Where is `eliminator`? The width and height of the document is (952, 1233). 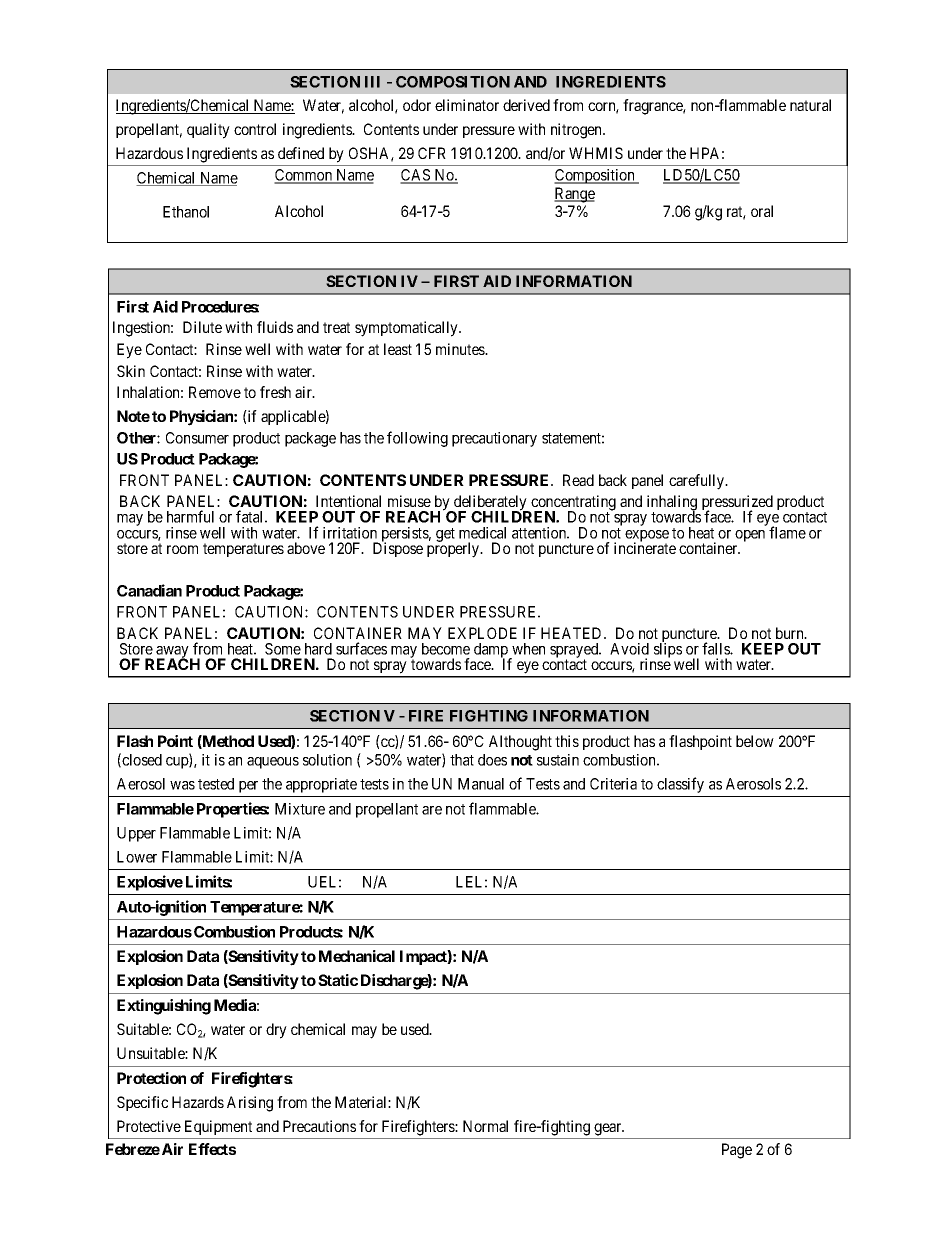
eliminator is located at coordinates (467, 105).
